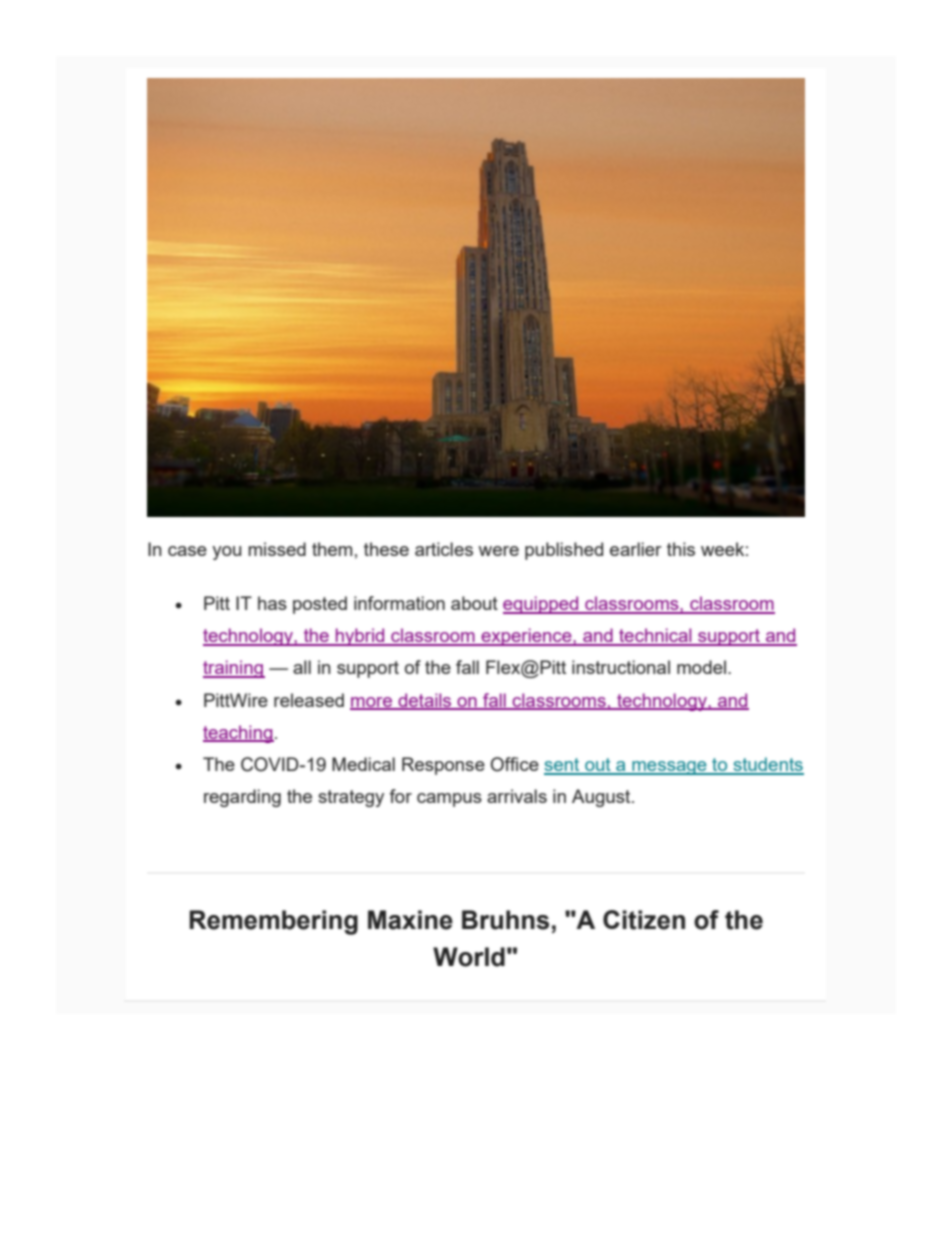  I want to click on Remembering, so click(273, 922).
